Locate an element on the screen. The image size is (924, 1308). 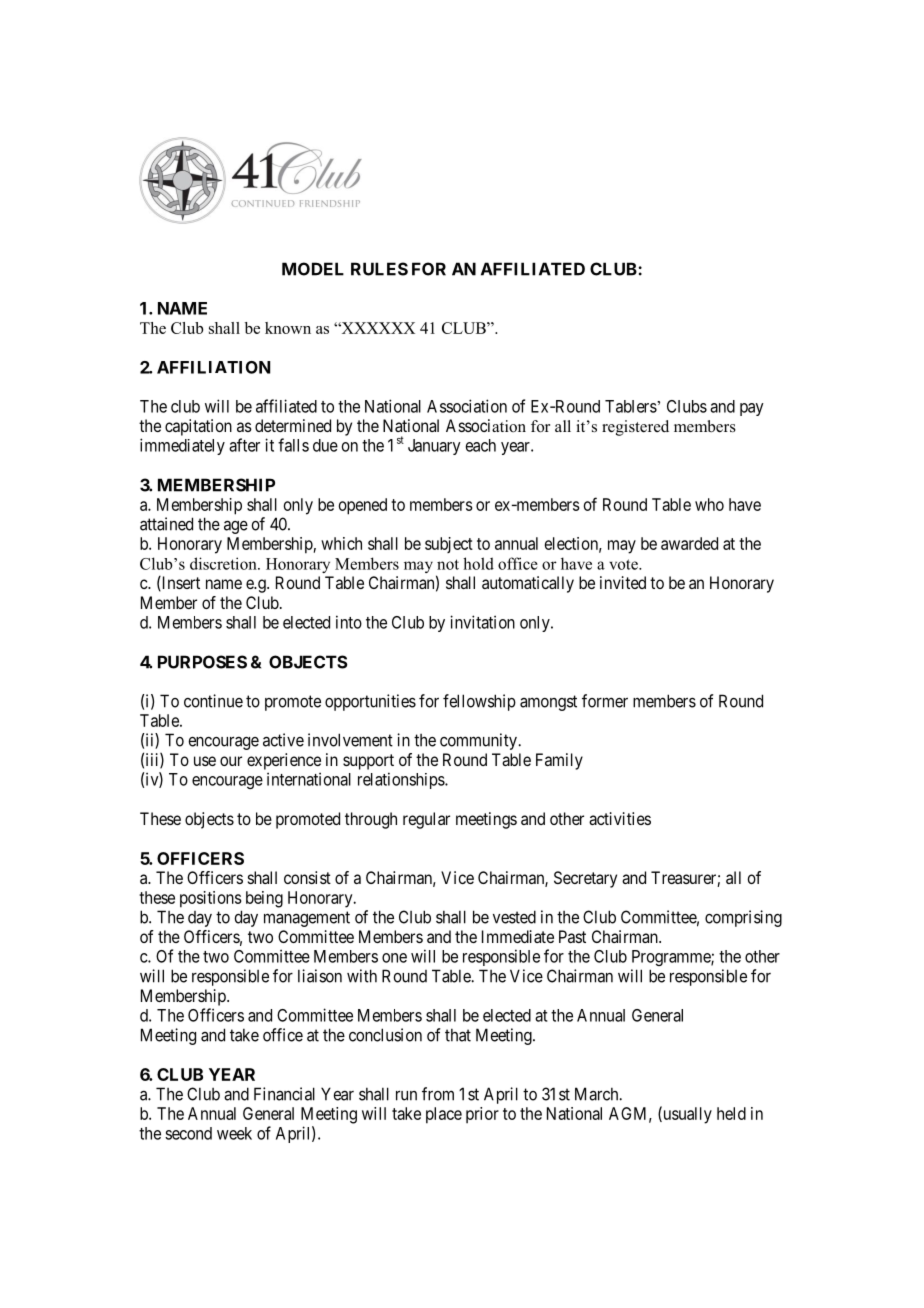
invitation is located at coordinates (482, 622).
